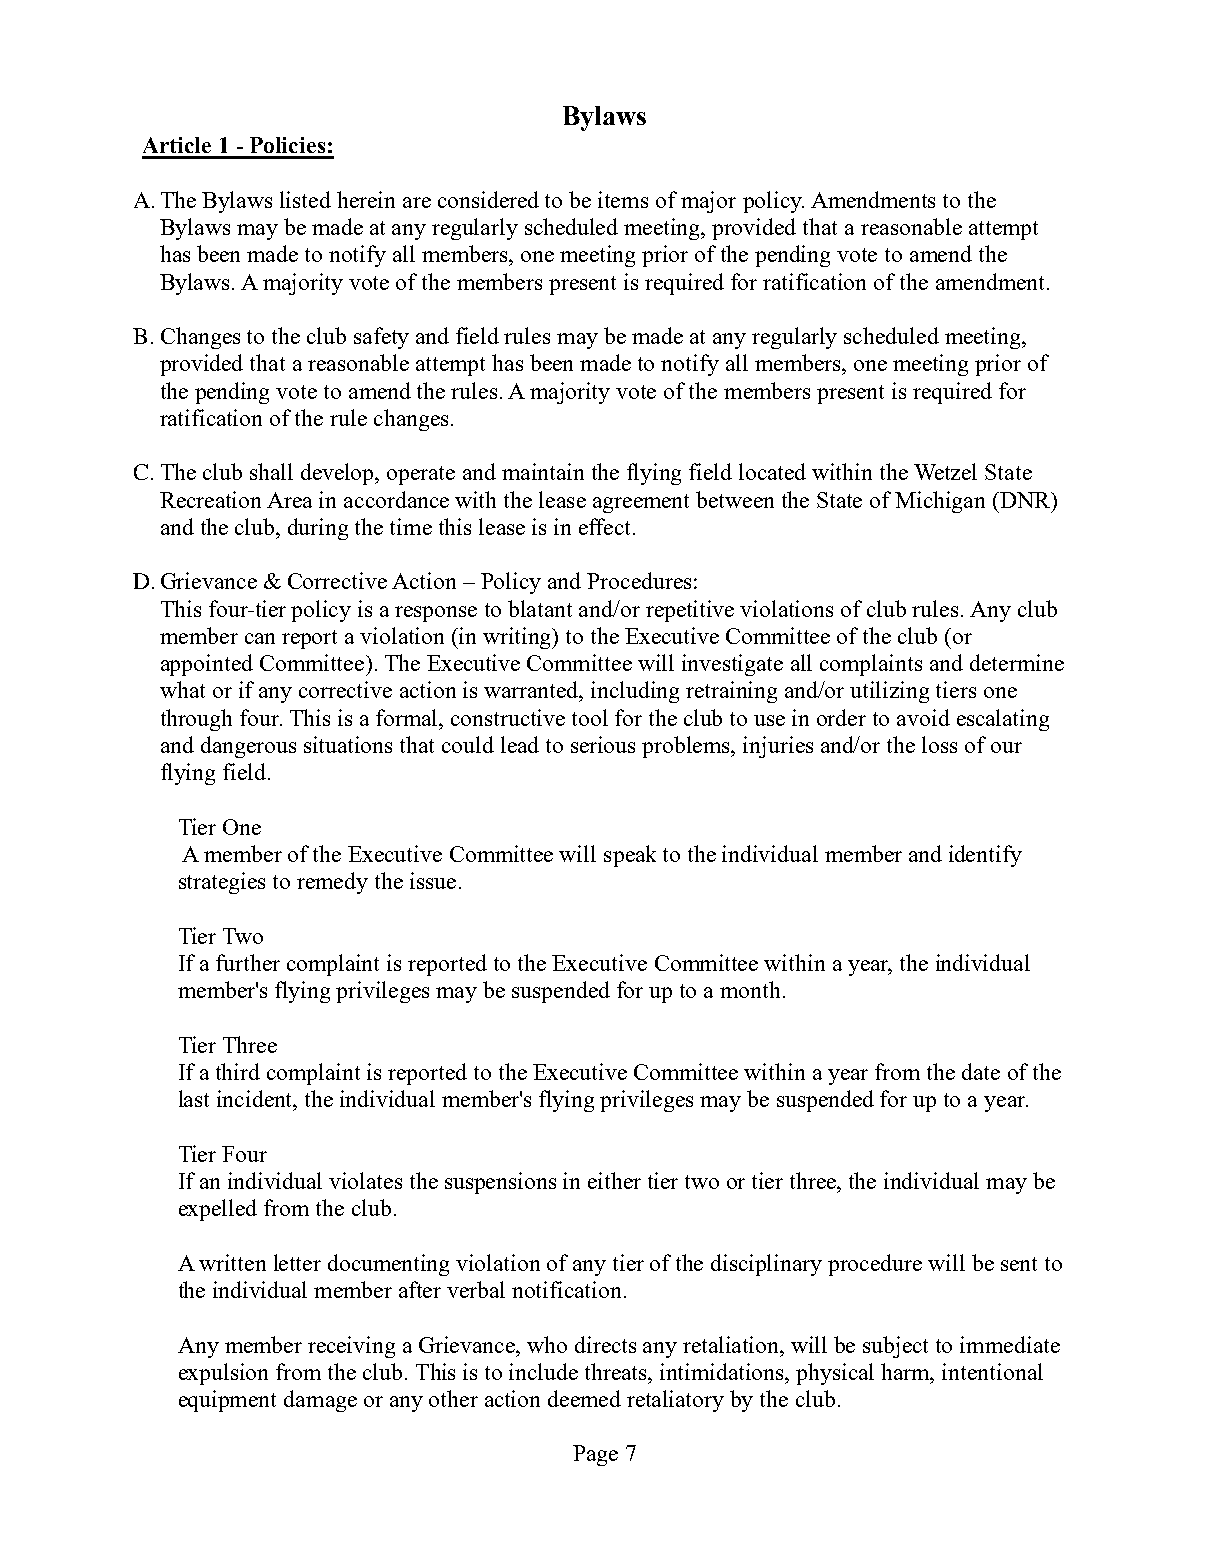 Image resolution: width=1209 pixels, height=1564 pixels. What do you see at coordinates (332, 883) in the document?
I see `remedy` at bounding box center [332, 883].
